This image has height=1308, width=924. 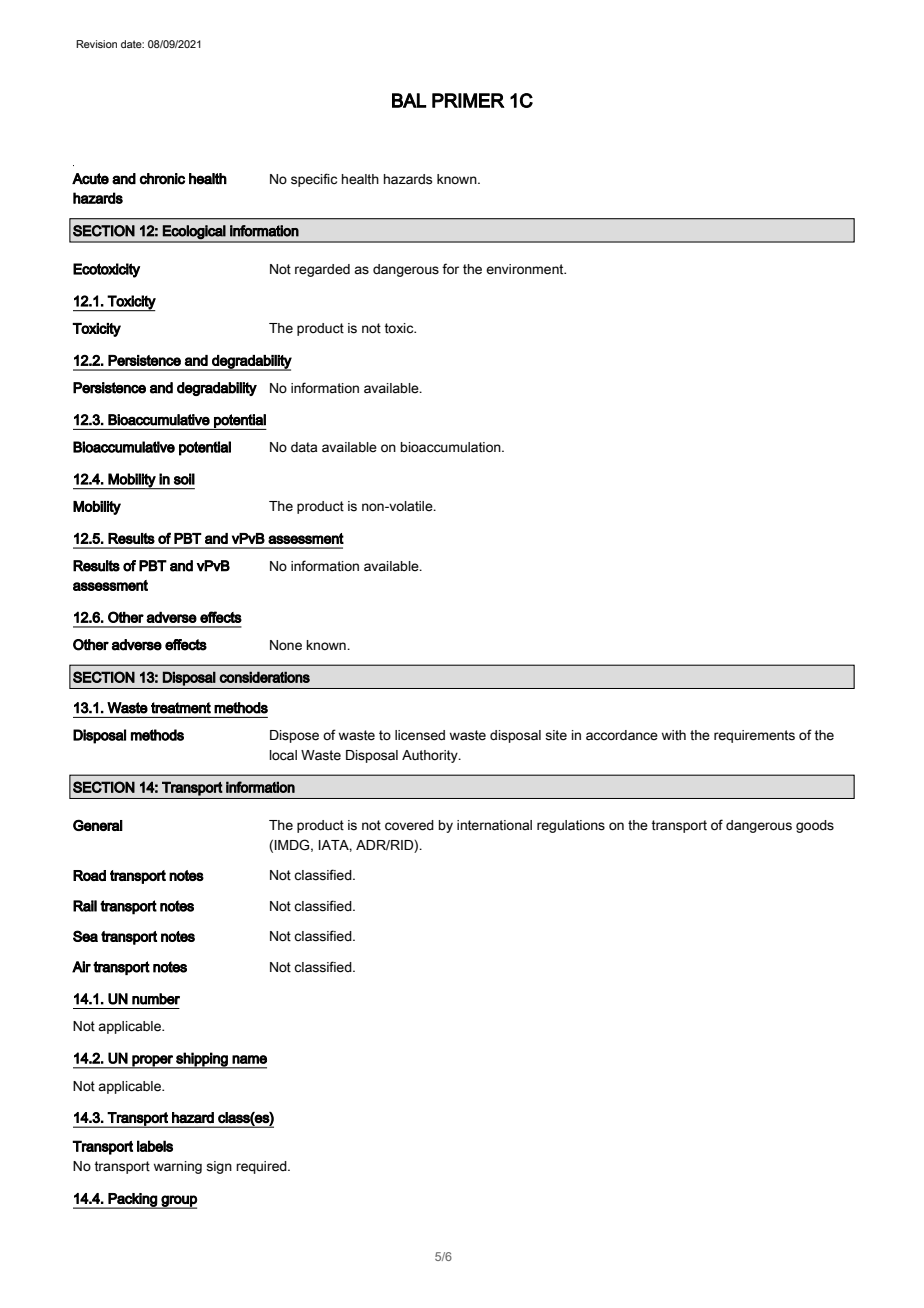 What do you see at coordinates (181, 708) in the image?
I see `treatment` at bounding box center [181, 708].
